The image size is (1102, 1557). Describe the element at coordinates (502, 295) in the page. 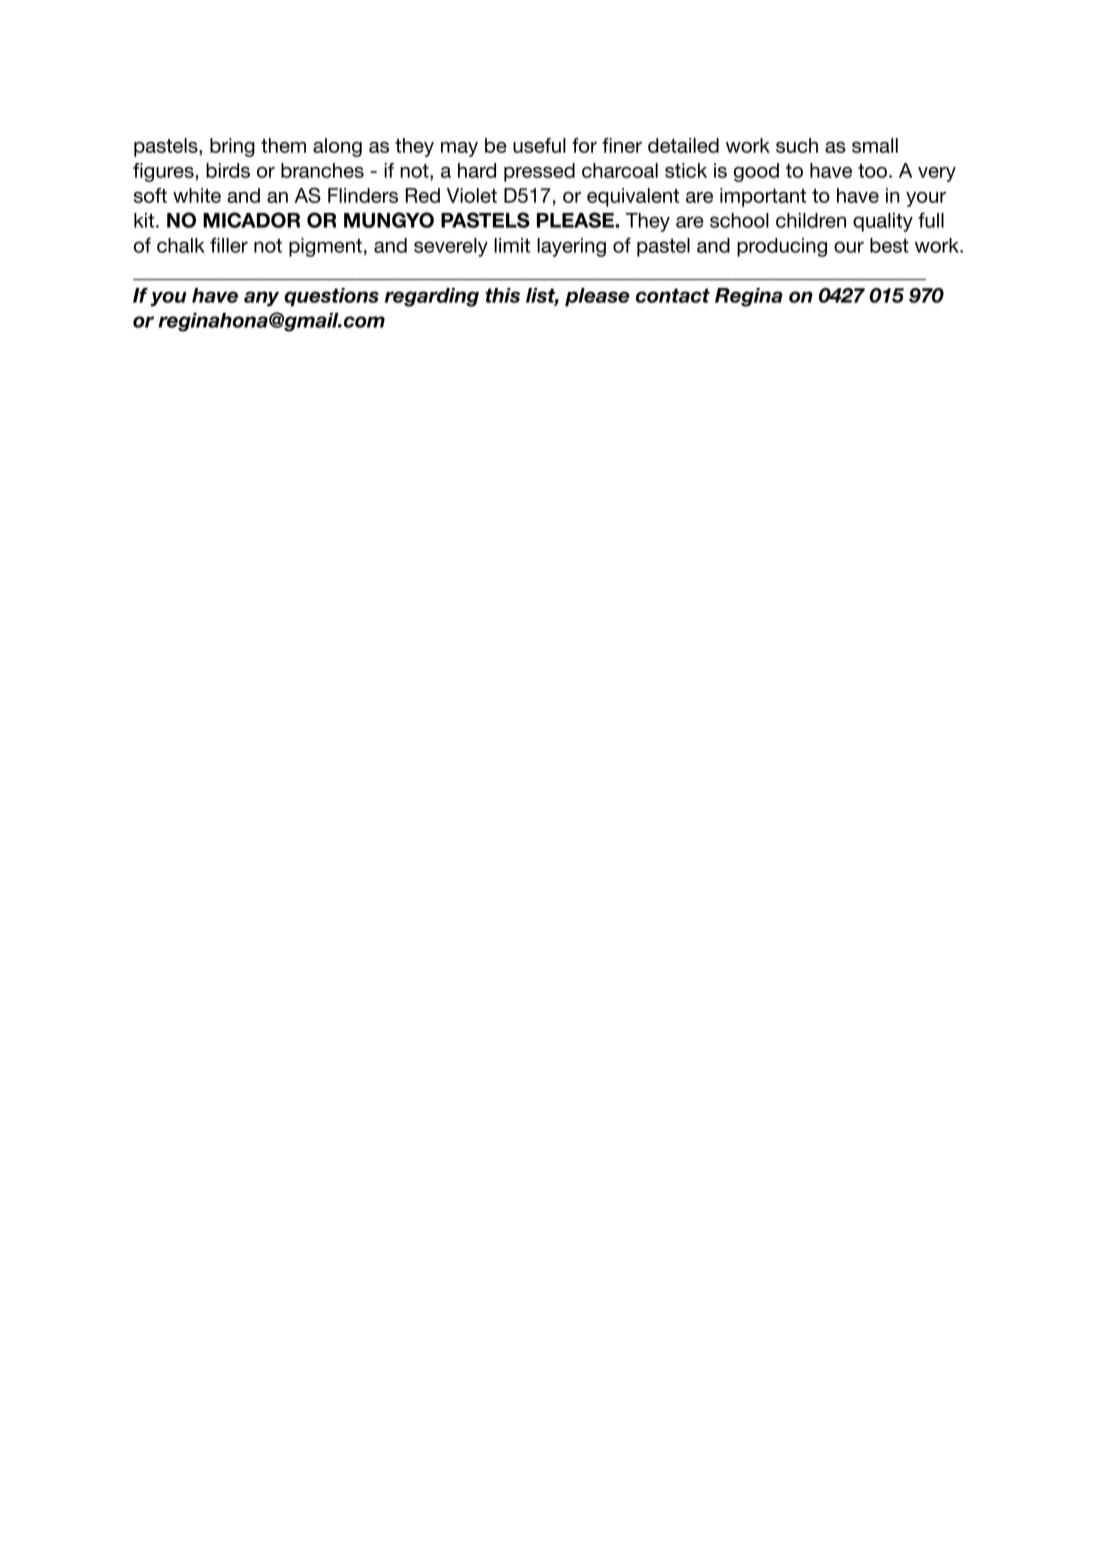

I see `this` at that location.
